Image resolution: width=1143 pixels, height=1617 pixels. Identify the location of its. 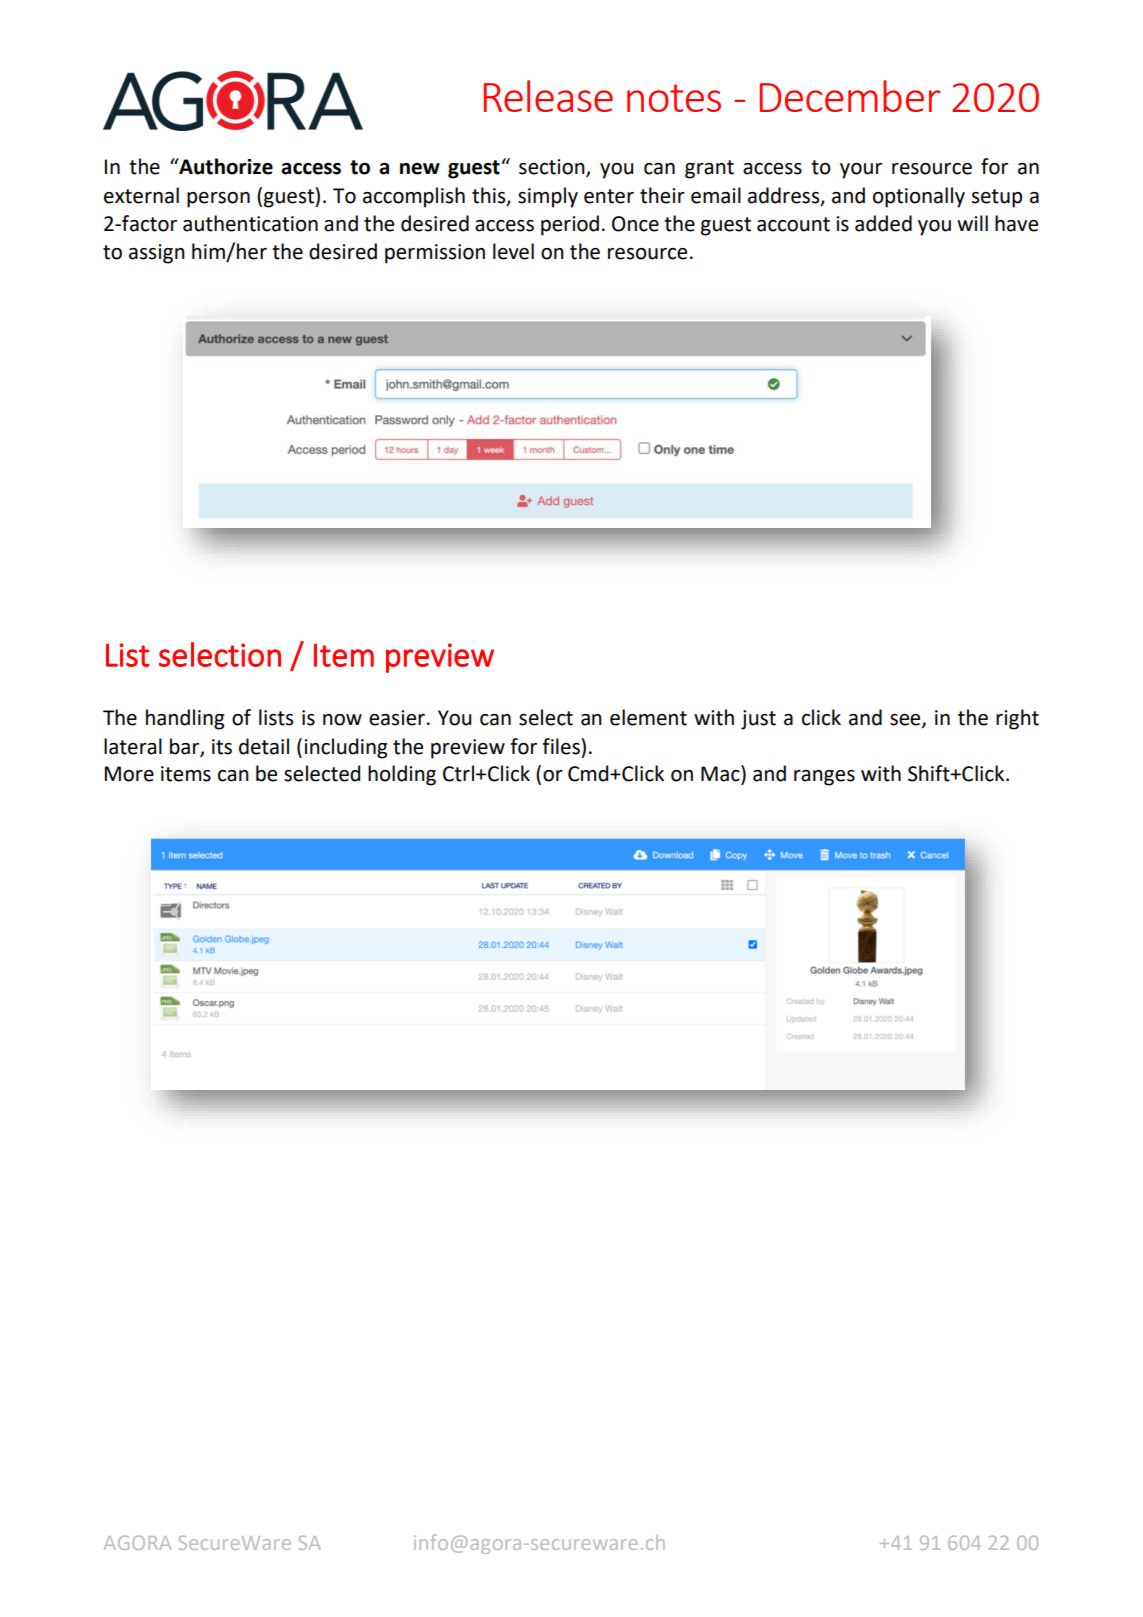
(222, 747).
